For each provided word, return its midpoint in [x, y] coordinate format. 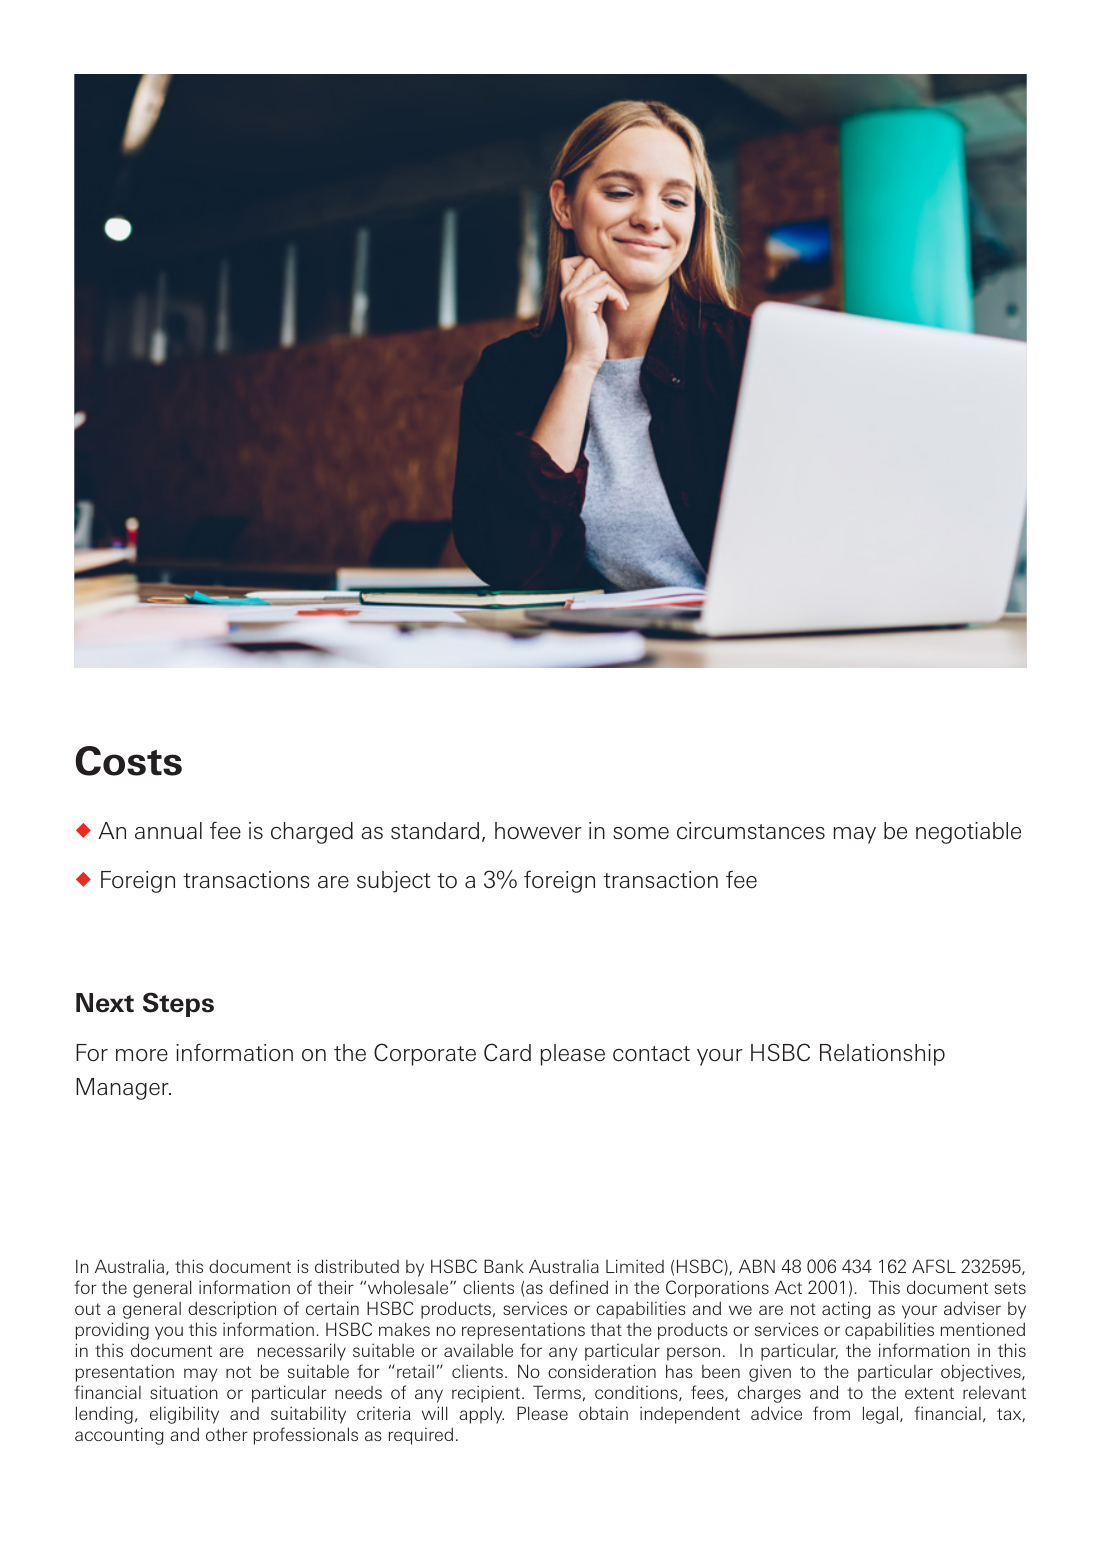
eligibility [184, 1415]
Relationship [882, 1055]
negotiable [968, 833]
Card [507, 1052]
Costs [128, 761]
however [538, 831]
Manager [123, 1089]
